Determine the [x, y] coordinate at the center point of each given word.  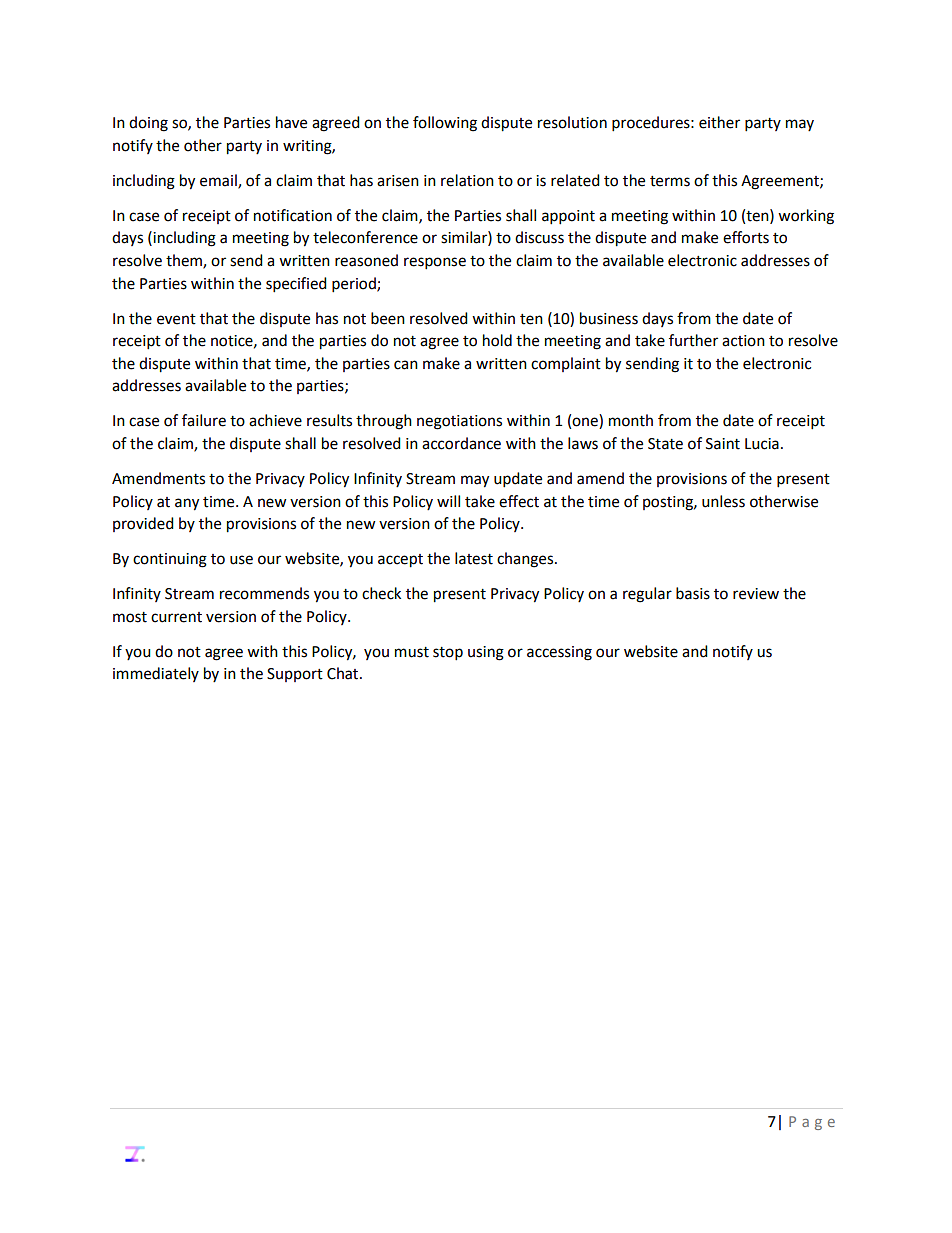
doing [148, 124]
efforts [746, 237]
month [631, 420]
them [185, 261]
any [187, 504]
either [719, 122]
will [448, 501]
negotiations [459, 422]
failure [204, 420]
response [435, 263]
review [756, 594]
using [486, 653]
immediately [156, 674]
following [445, 124]
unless [723, 501]
